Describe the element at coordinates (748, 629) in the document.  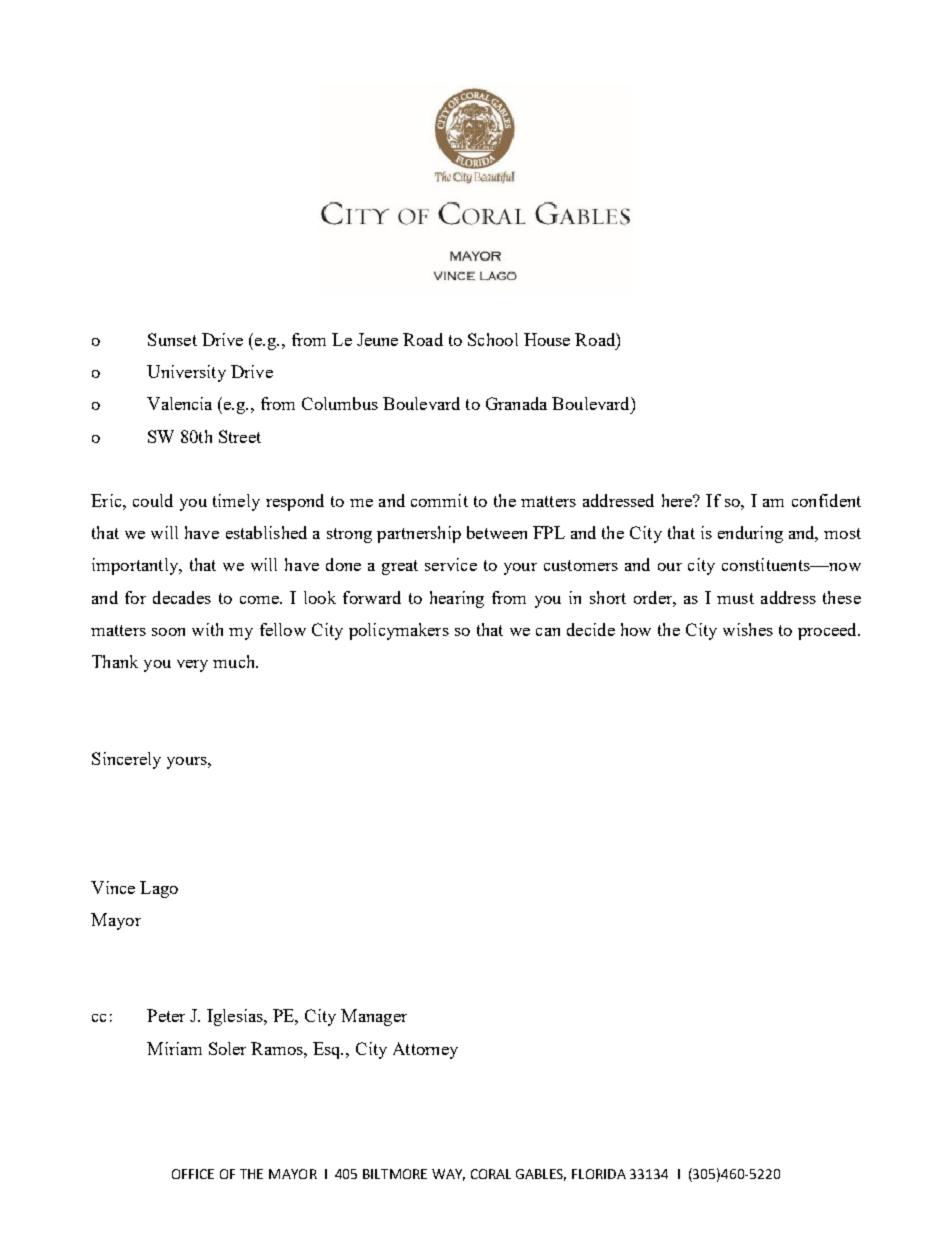
I see `wishes` at that location.
